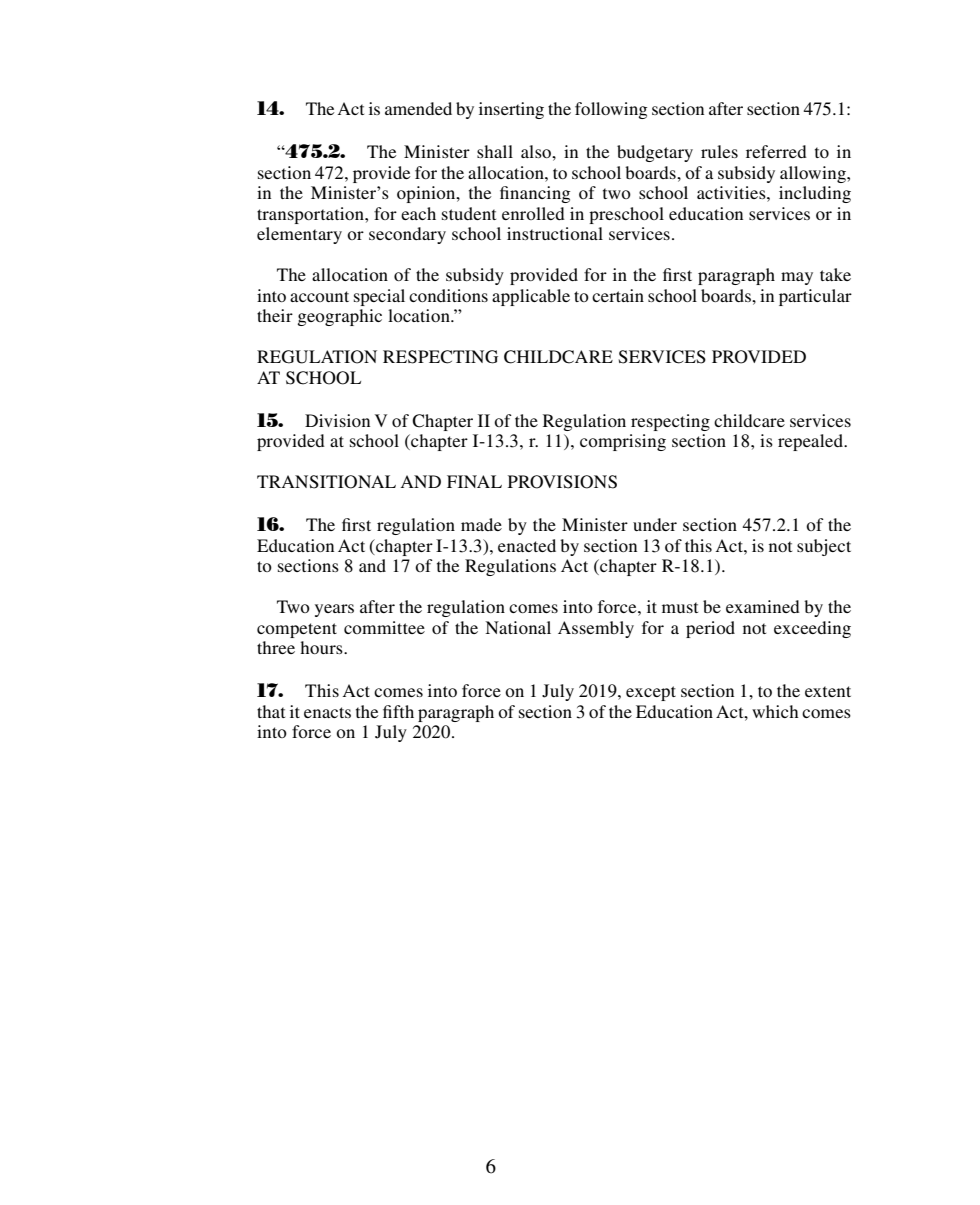 The height and width of the screenshot is (1205, 980). Describe the element at coordinates (776, 151) in the screenshot. I see `referred` at that location.
